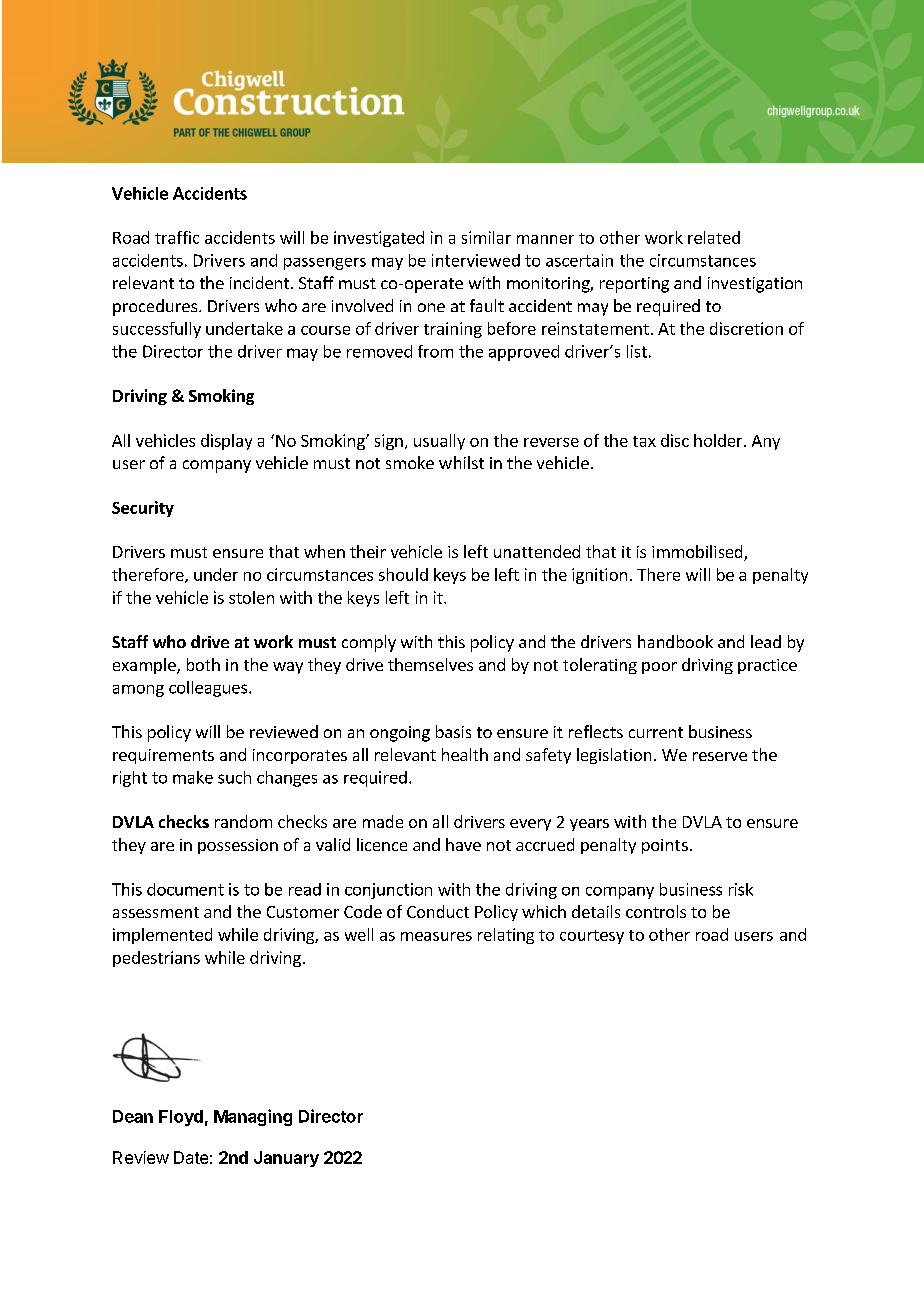 This screenshot has height=1307, width=924. What do you see at coordinates (714, 237) in the screenshot?
I see `related` at bounding box center [714, 237].
